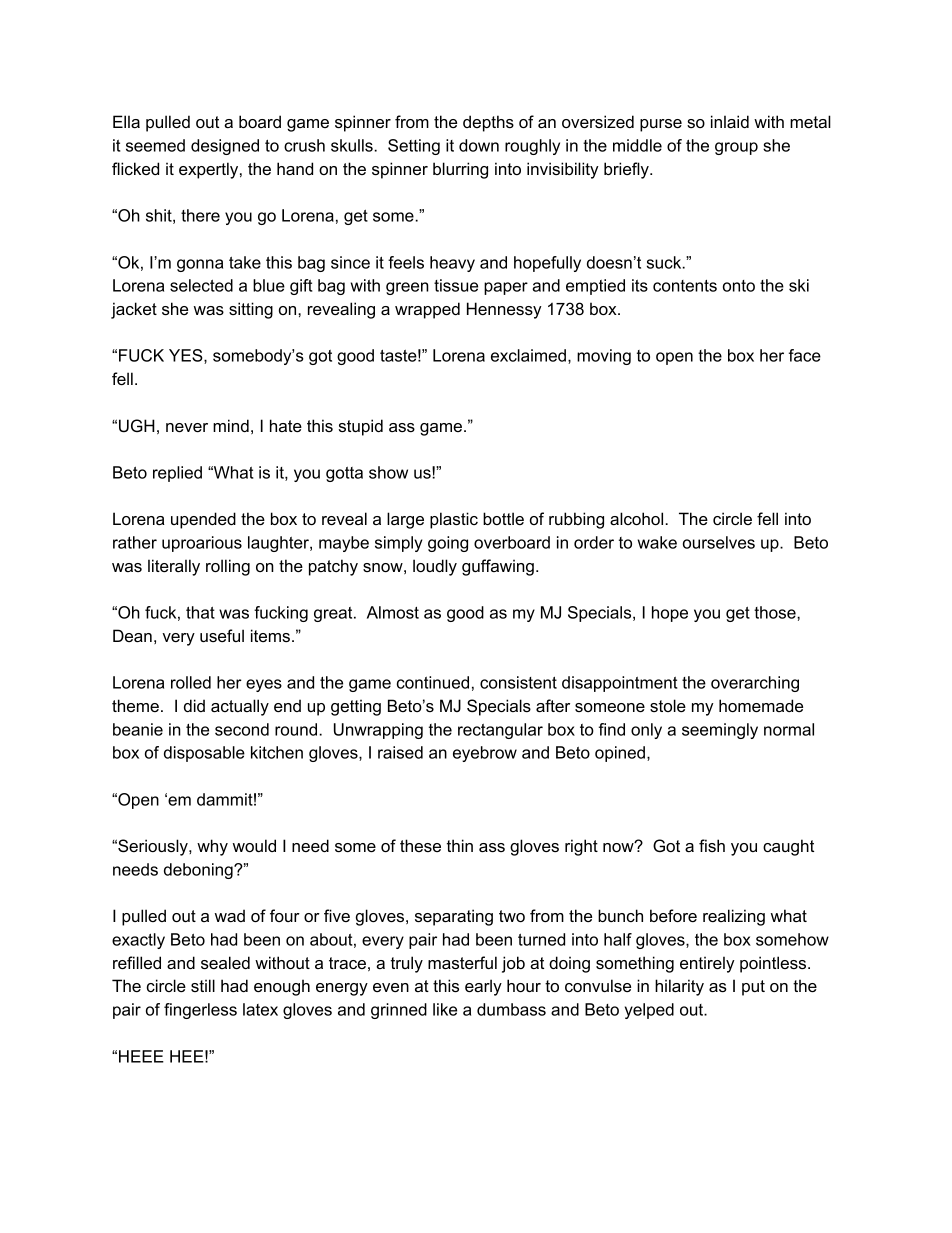  Describe the element at coordinates (479, 145) in the document. I see `down` at that location.
